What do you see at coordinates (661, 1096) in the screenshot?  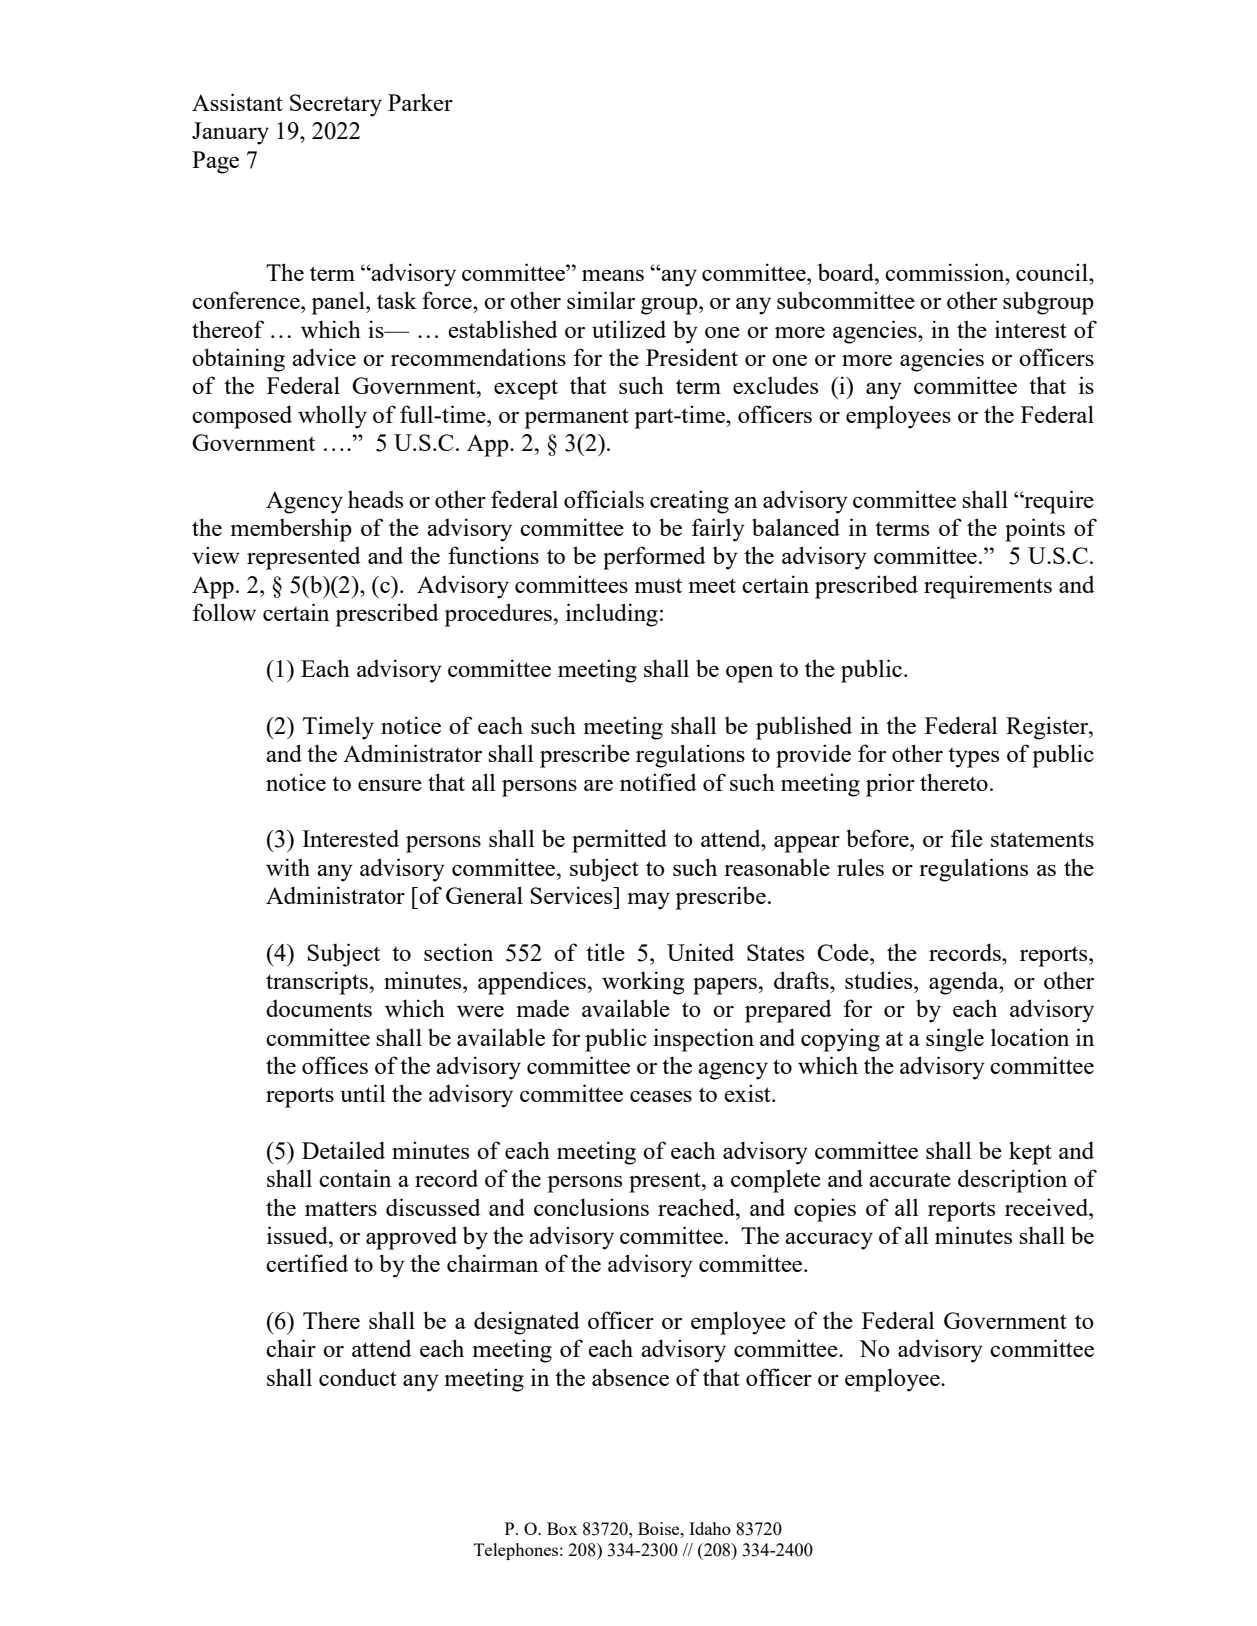 I see `ceases` at bounding box center [661, 1096].
